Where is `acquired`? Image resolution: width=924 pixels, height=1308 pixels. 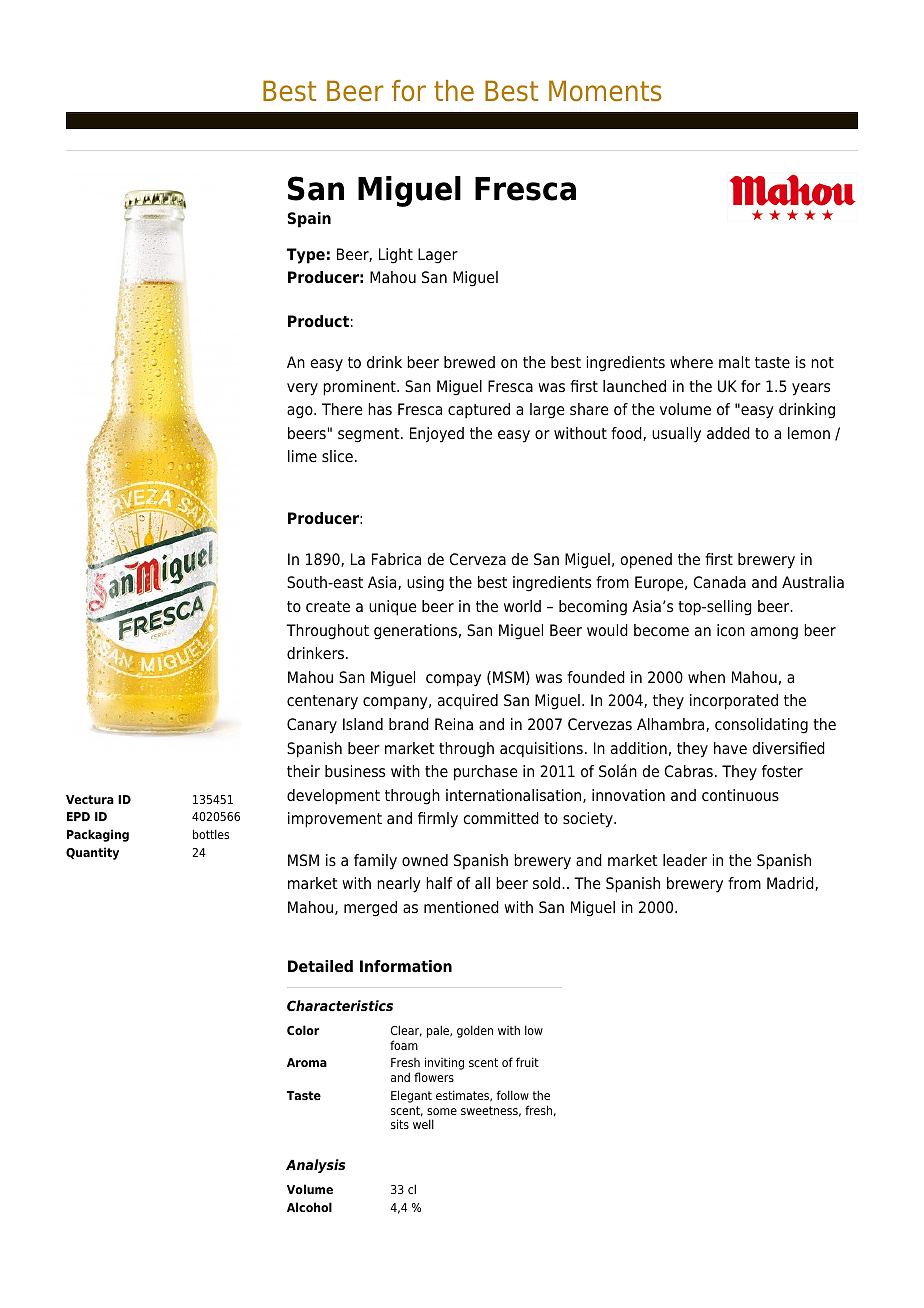
acquired is located at coordinates (468, 702).
